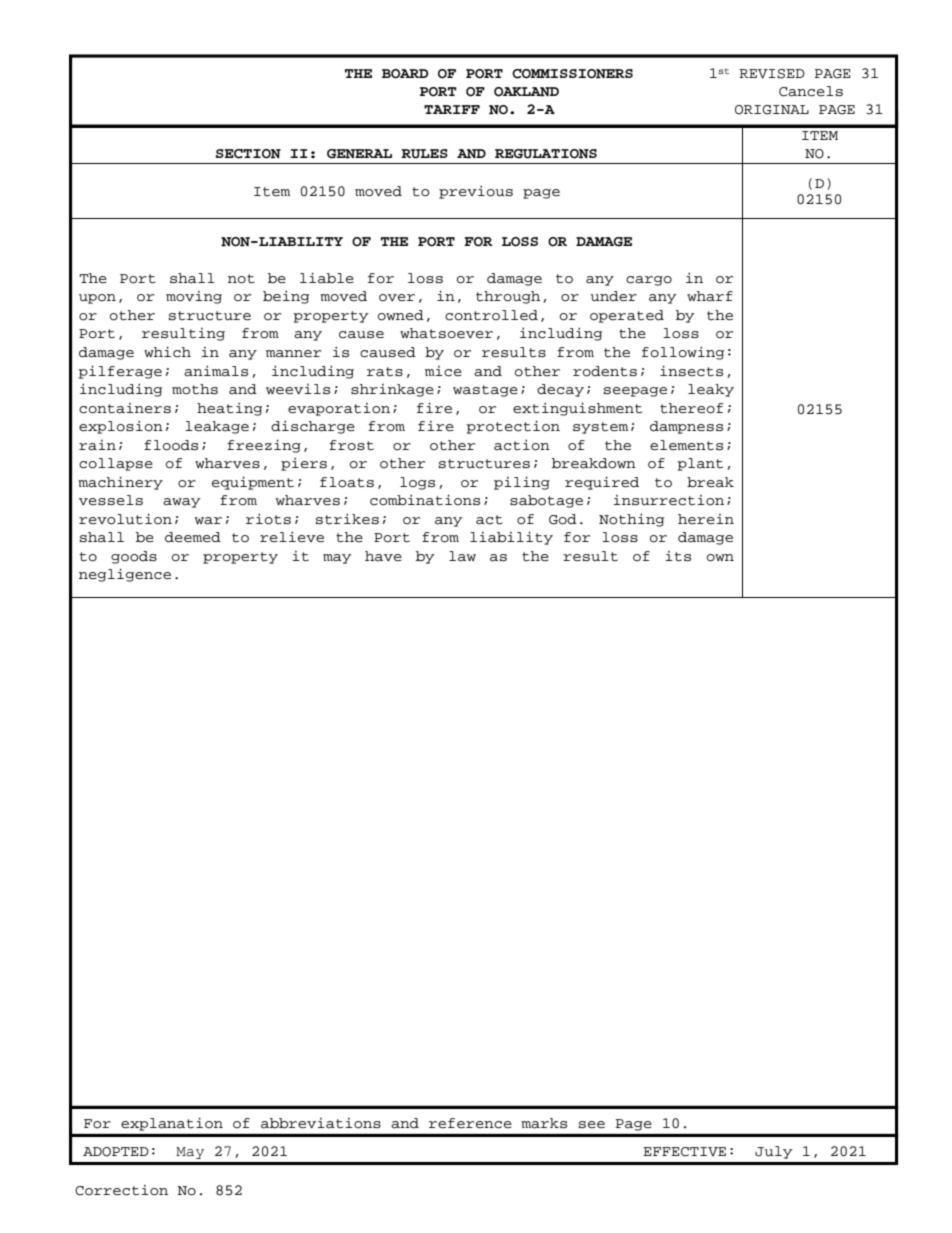  I want to click on law, so click(462, 556).
